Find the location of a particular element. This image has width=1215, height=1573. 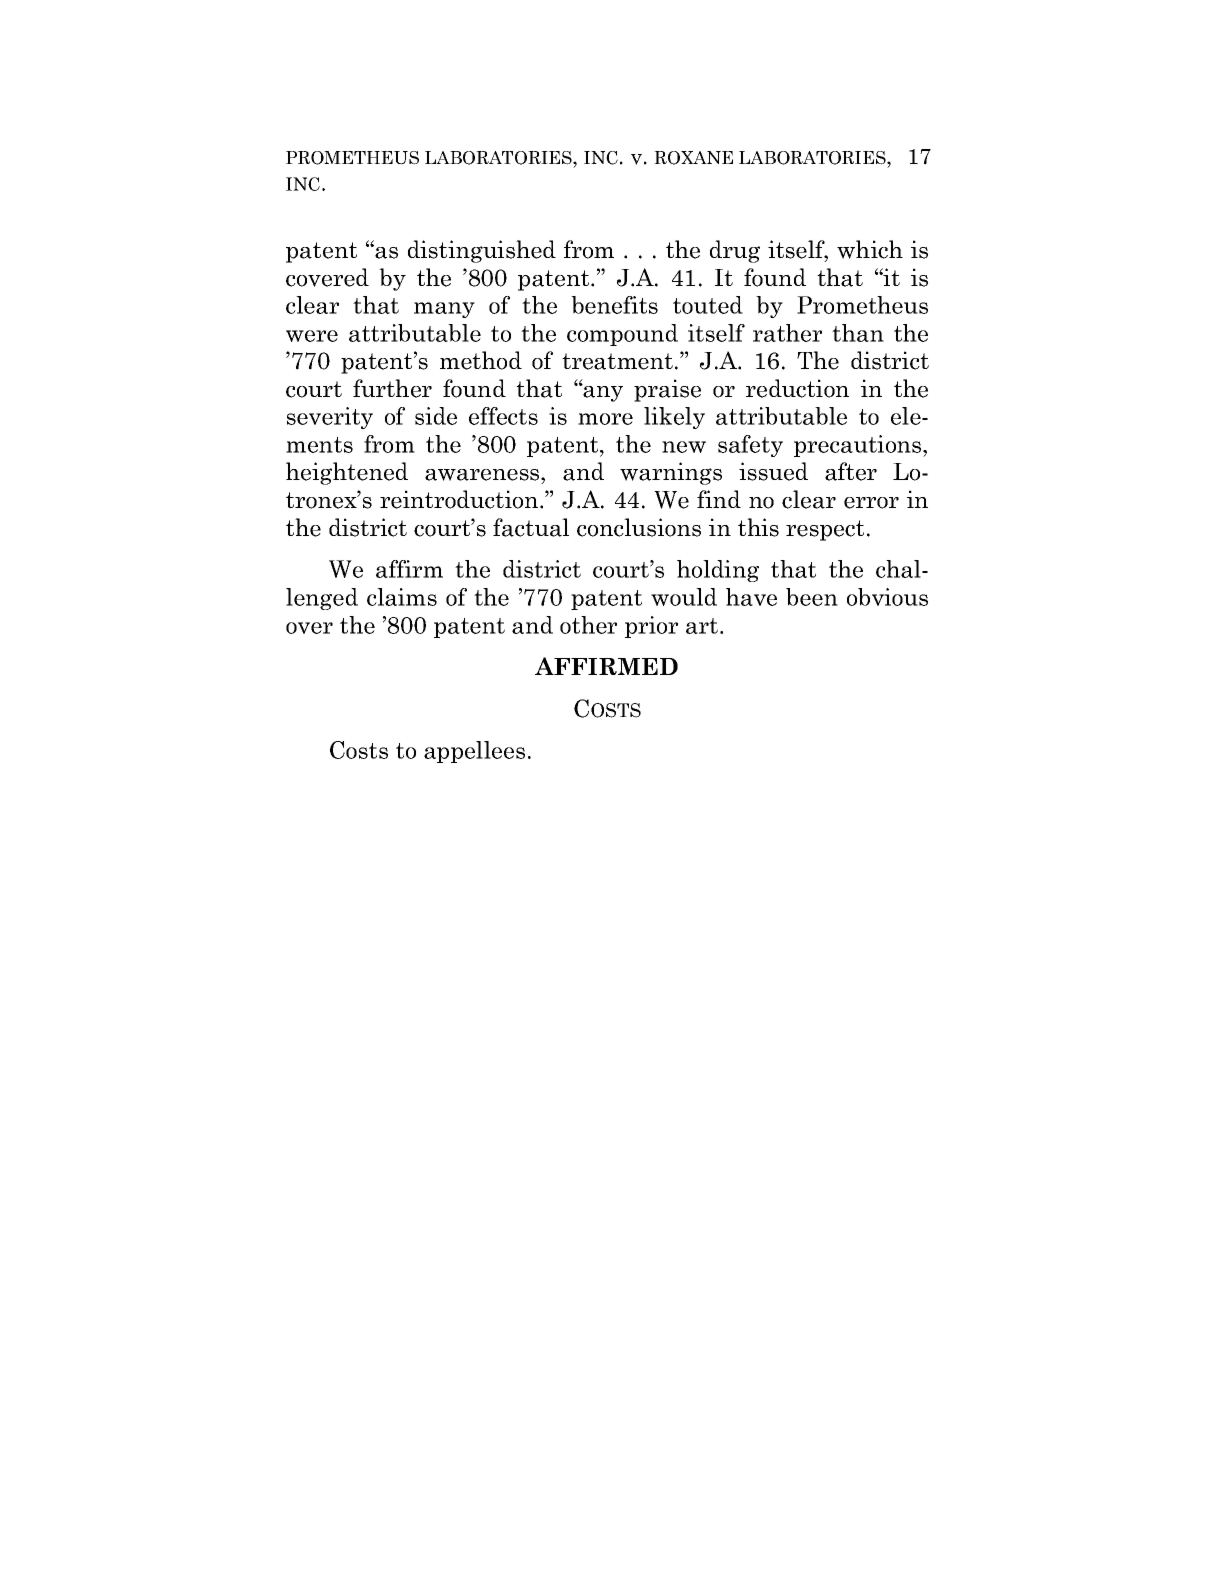

further is located at coordinates (392, 388).
